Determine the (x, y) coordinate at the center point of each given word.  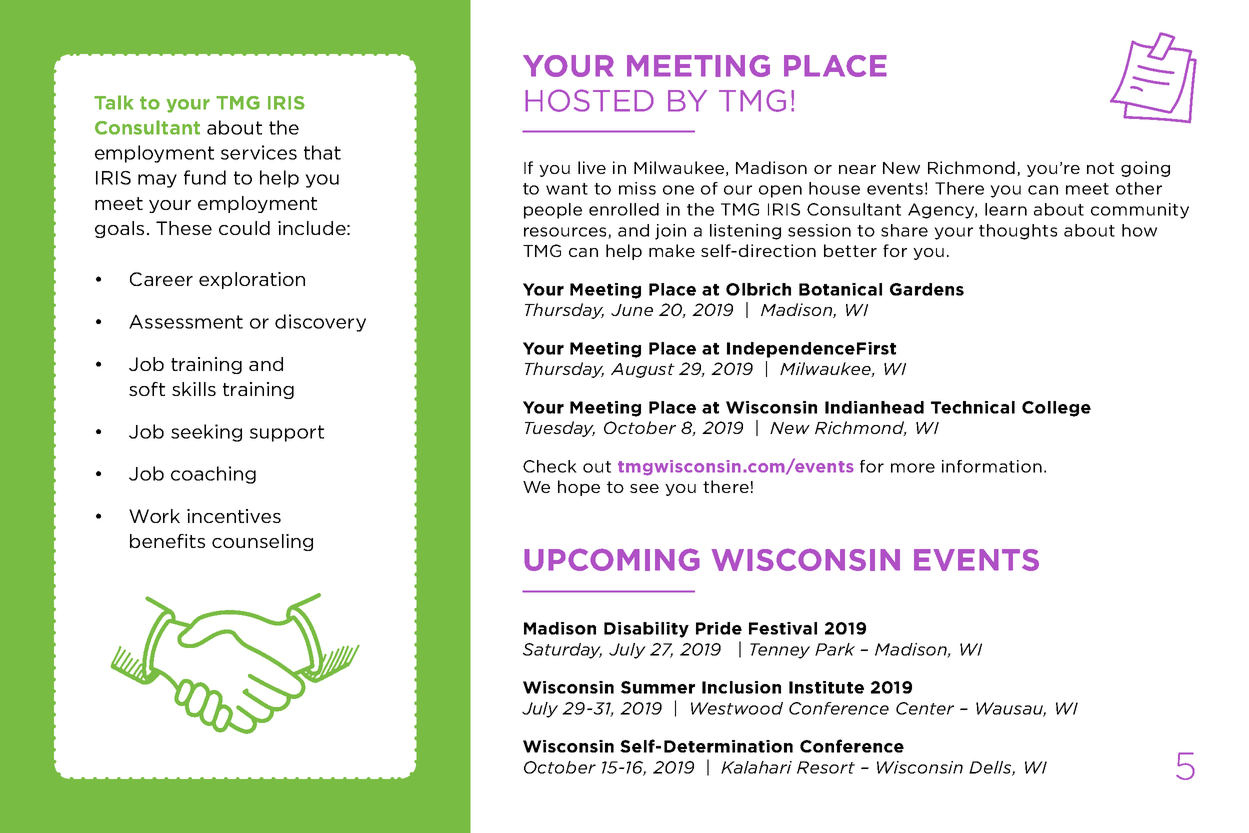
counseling (262, 542)
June (632, 310)
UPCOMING (612, 559)
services (259, 152)
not (1100, 168)
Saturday (562, 651)
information (992, 466)
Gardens (927, 289)
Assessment (186, 322)
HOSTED (589, 100)
